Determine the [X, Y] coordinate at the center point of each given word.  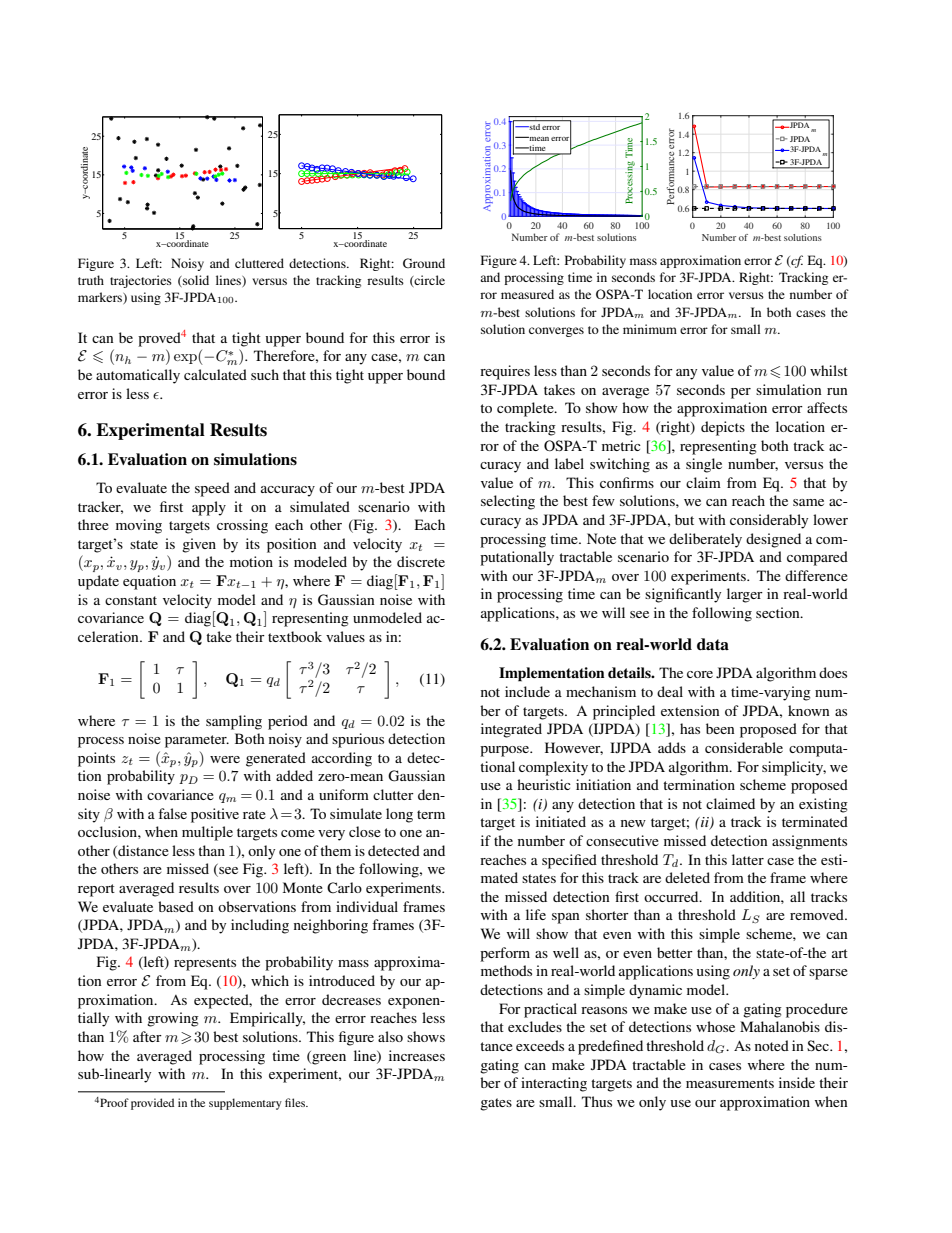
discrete [421, 561]
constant [131, 600]
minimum [650, 329]
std [534, 127]
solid [195, 281]
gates [496, 1104]
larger [745, 595]
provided [152, 1104]
